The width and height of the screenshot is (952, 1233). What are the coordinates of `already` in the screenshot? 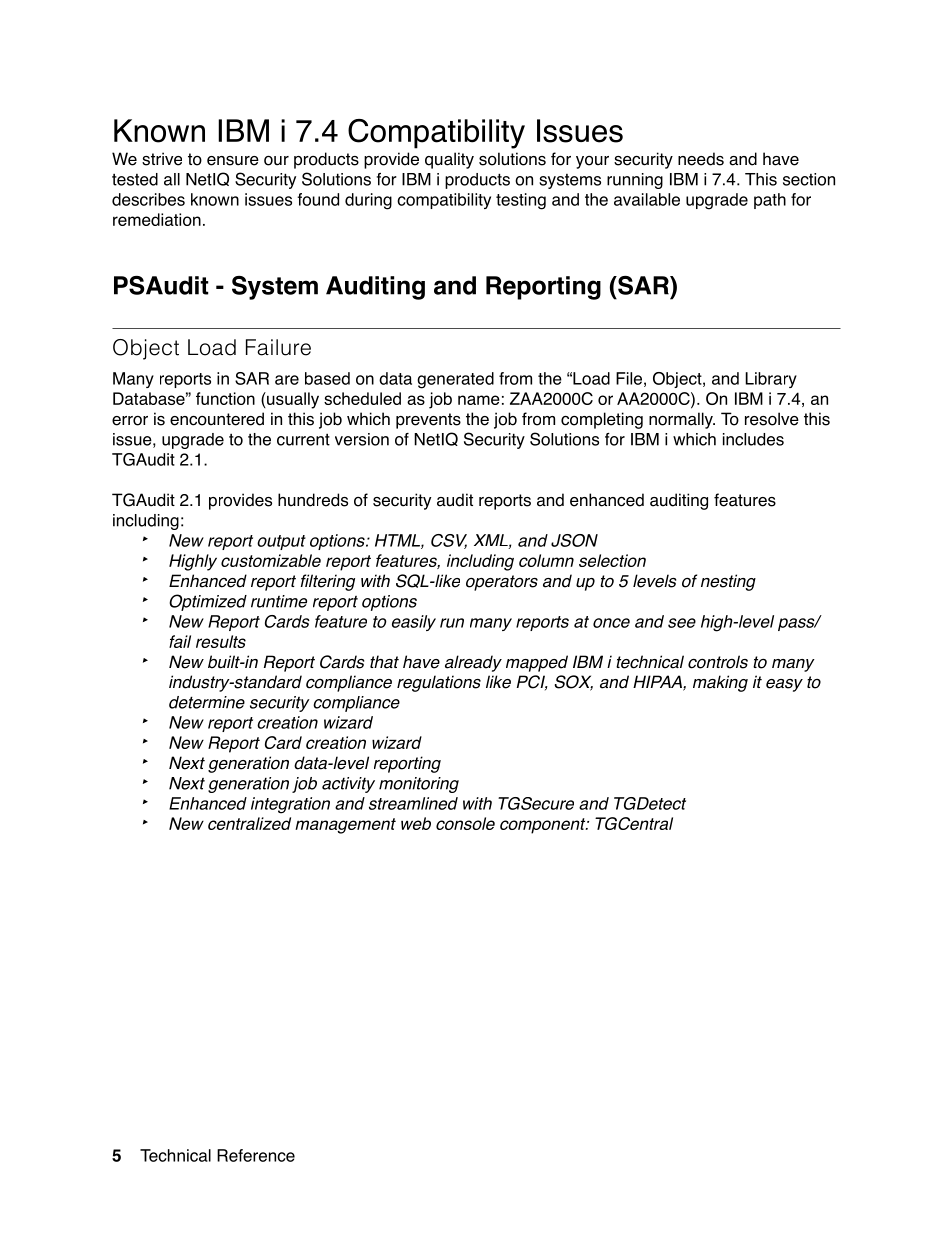 It's located at (473, 663).
